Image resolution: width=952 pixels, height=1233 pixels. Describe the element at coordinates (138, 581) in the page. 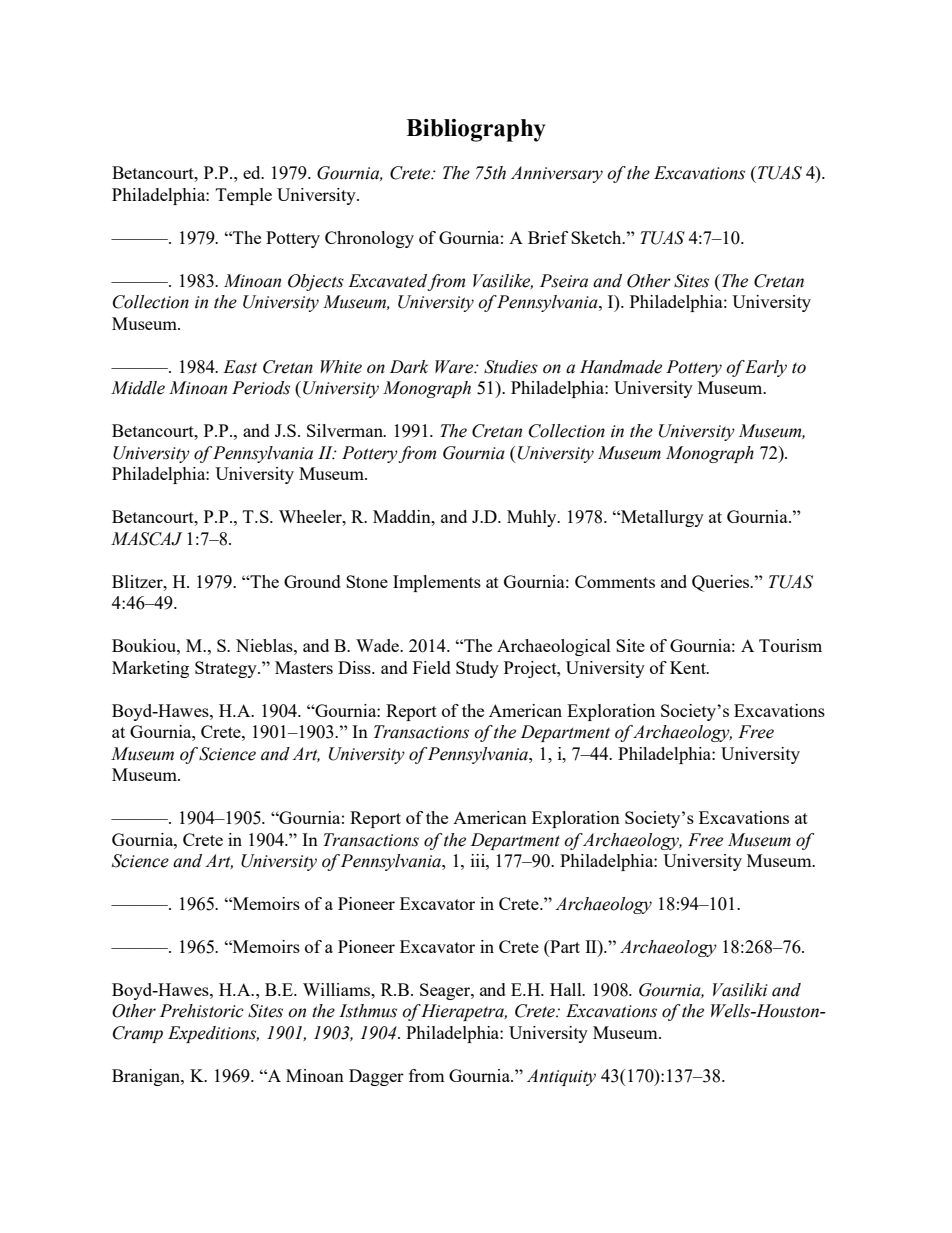

I see `Blitzer` at that location.
